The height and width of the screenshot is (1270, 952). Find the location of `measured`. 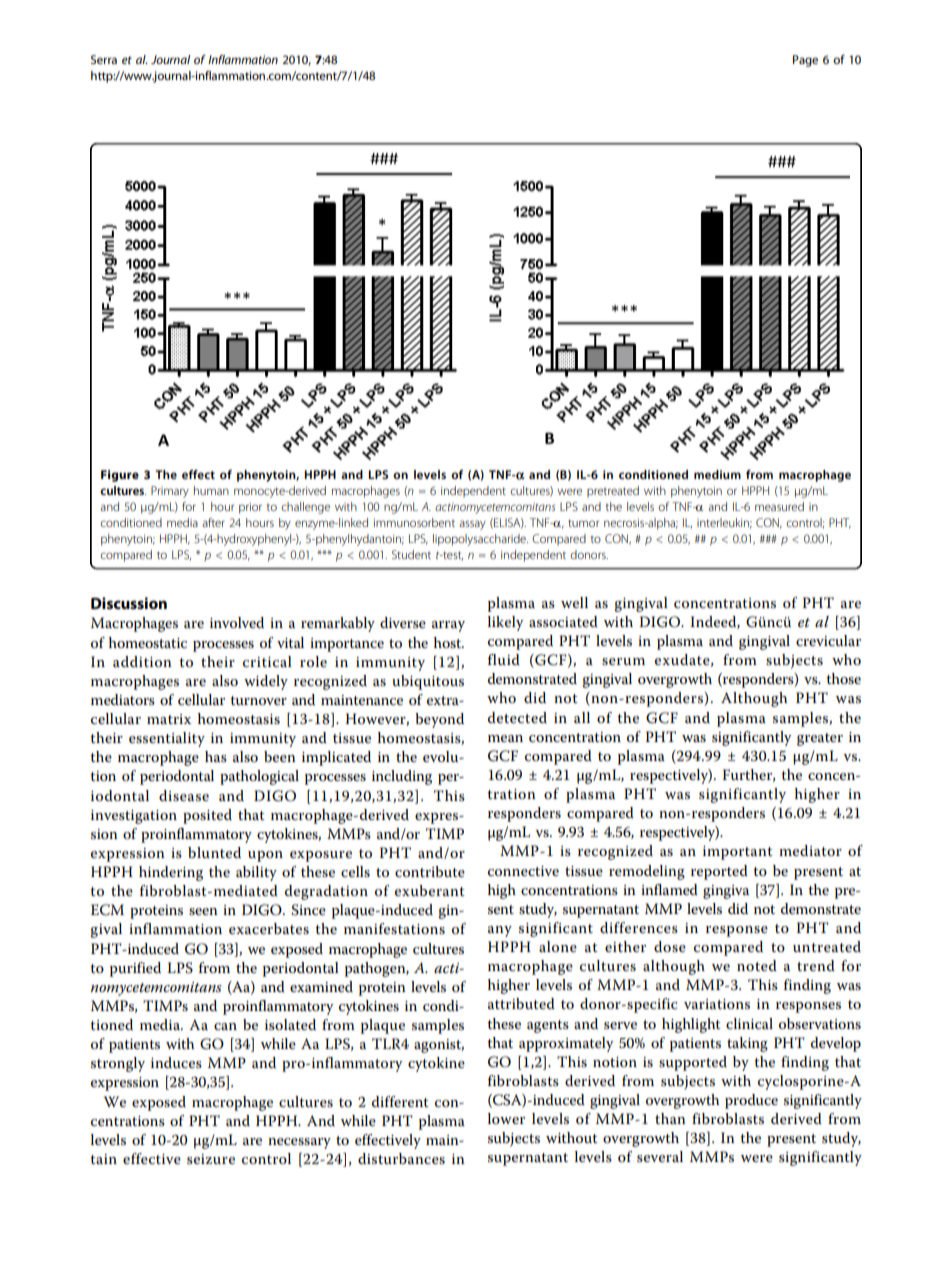

measured is located at coordinates (779, 506).
